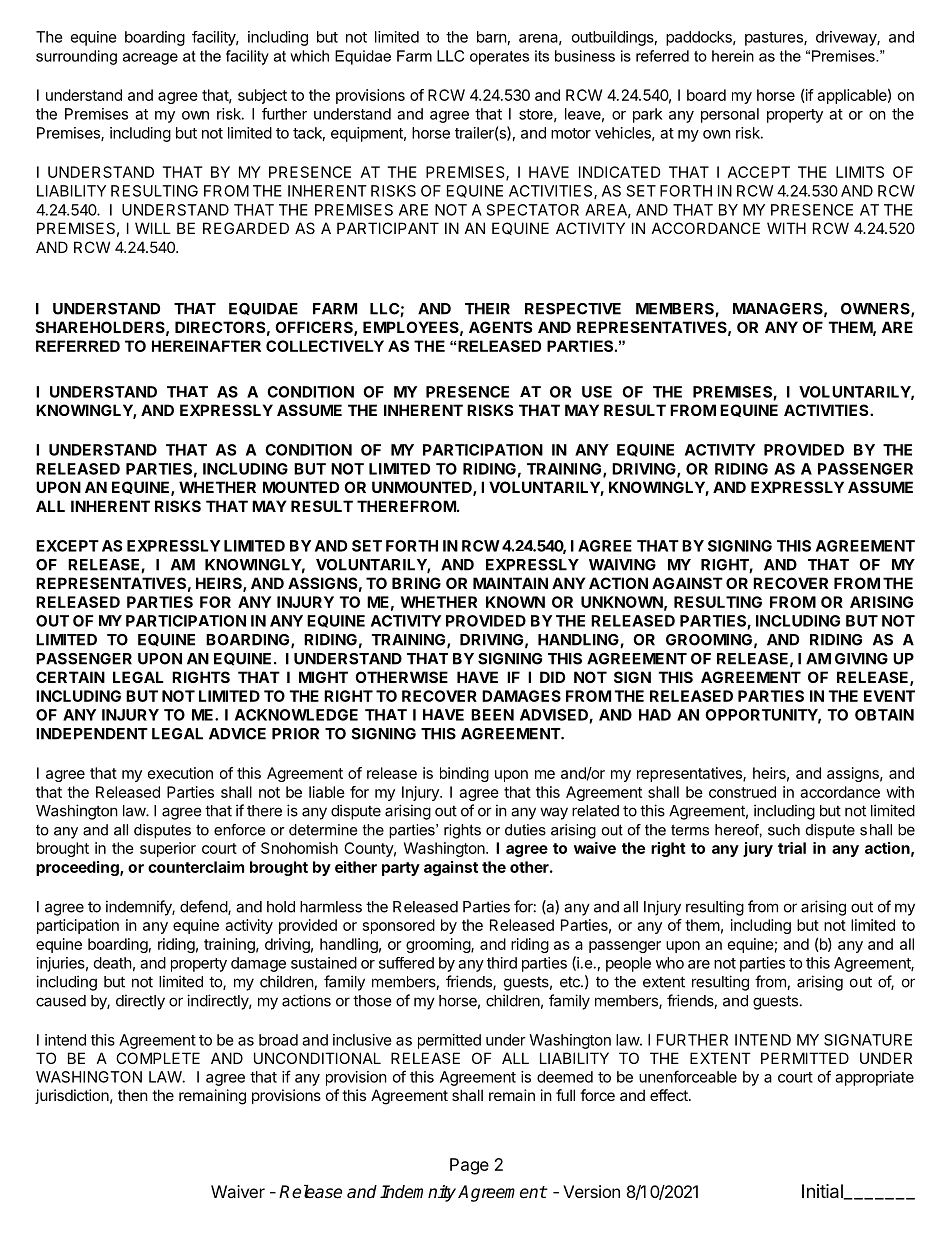  What do you see at coordinates (487, 309) in the image?
I see `THEIR` at bounding box center [487, 309].
